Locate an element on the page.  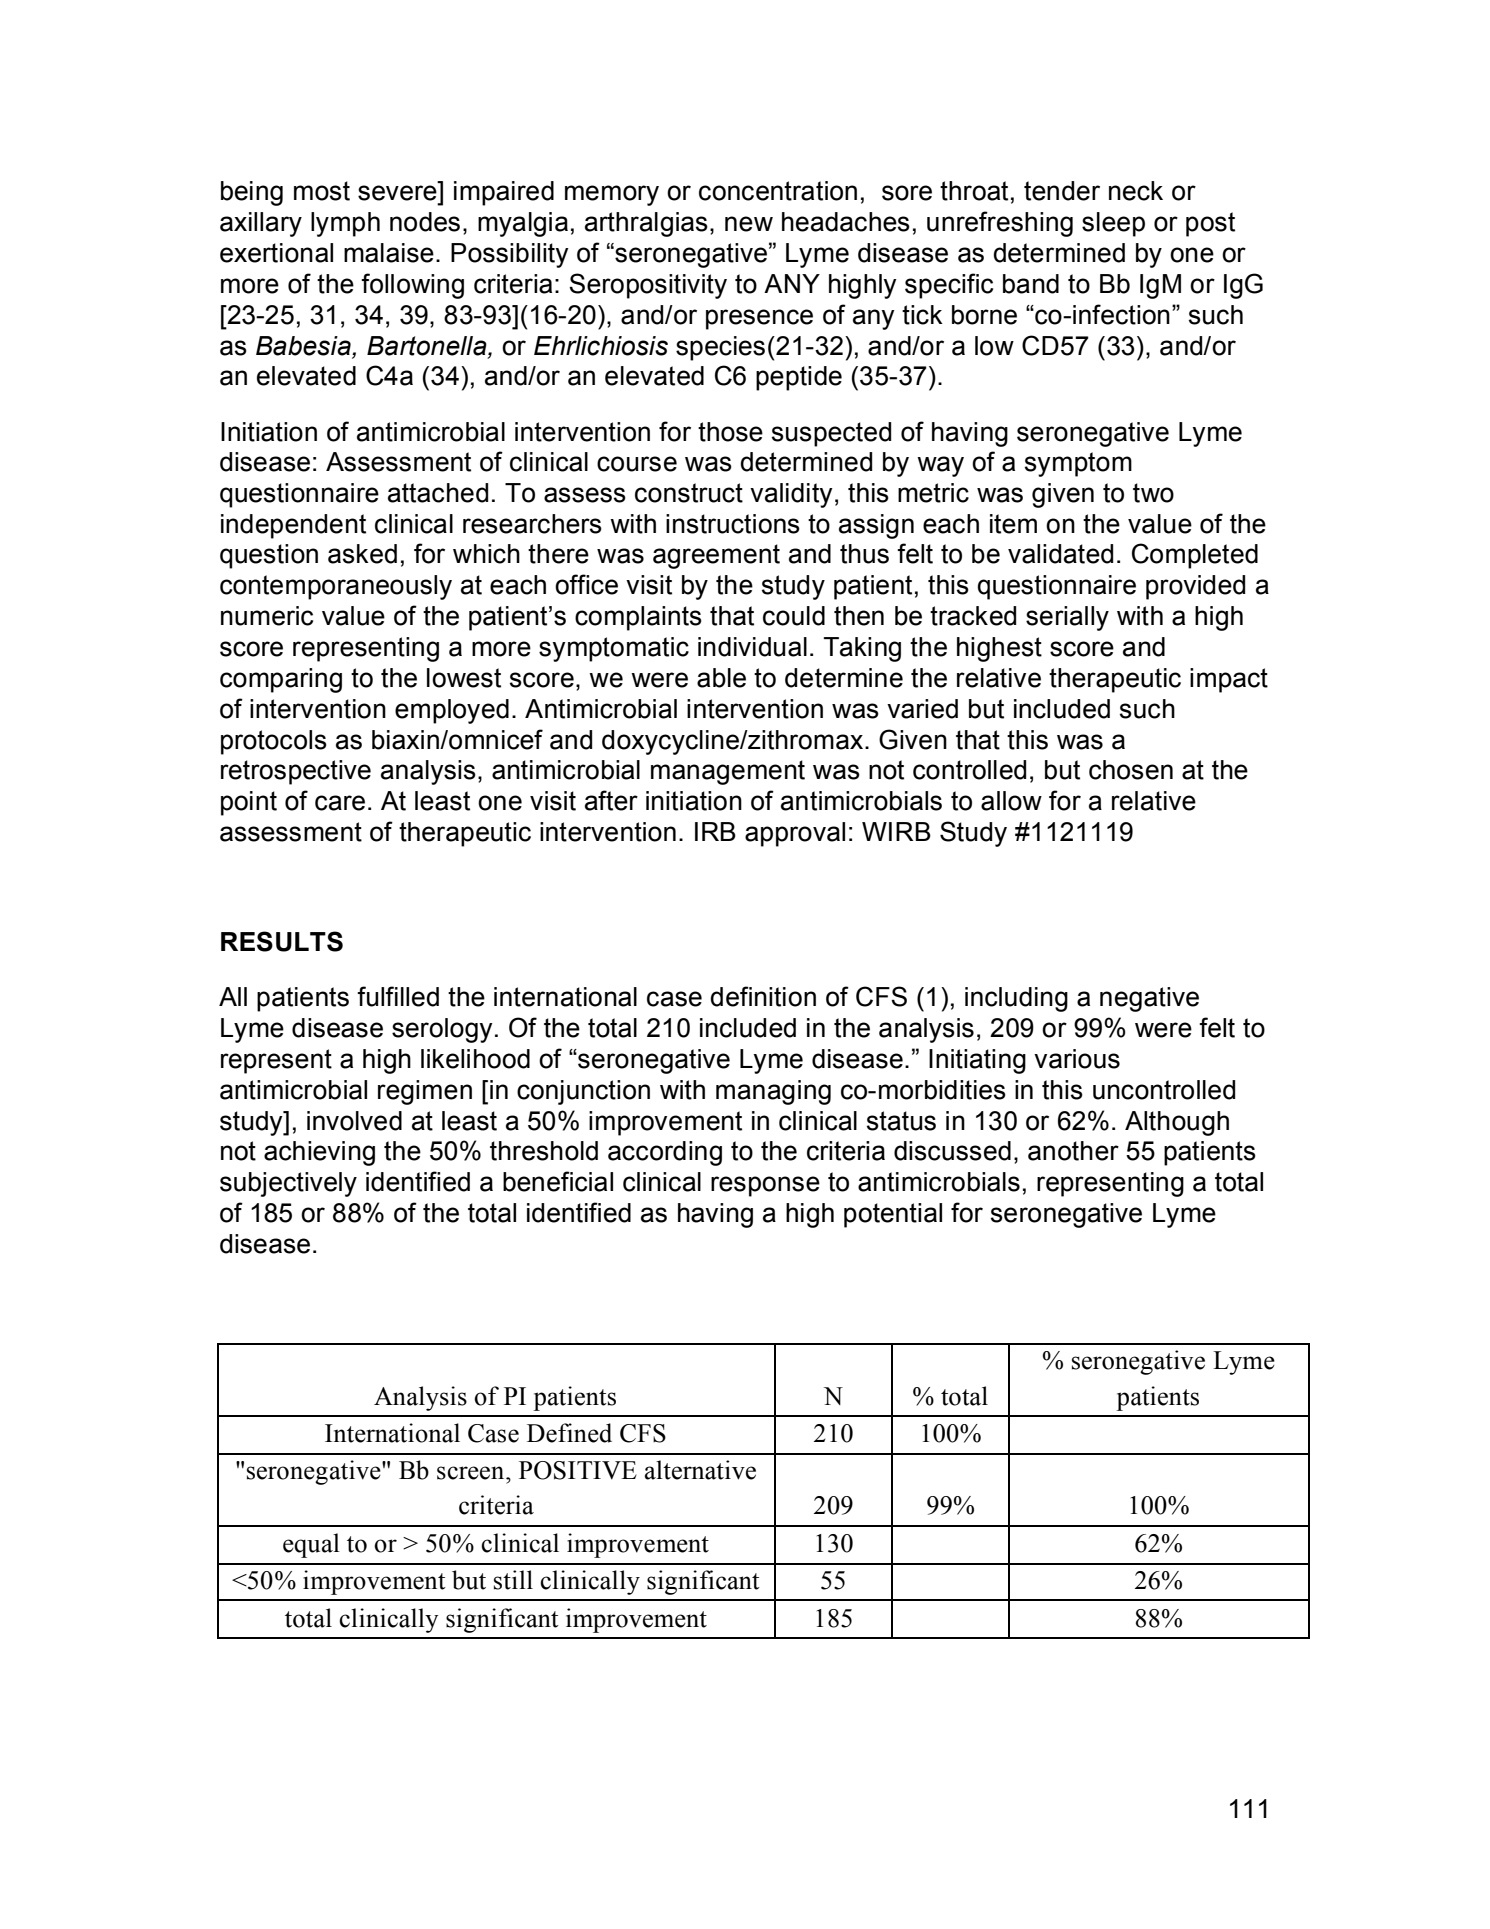
alternative is located at coordinates (700, 1470).
